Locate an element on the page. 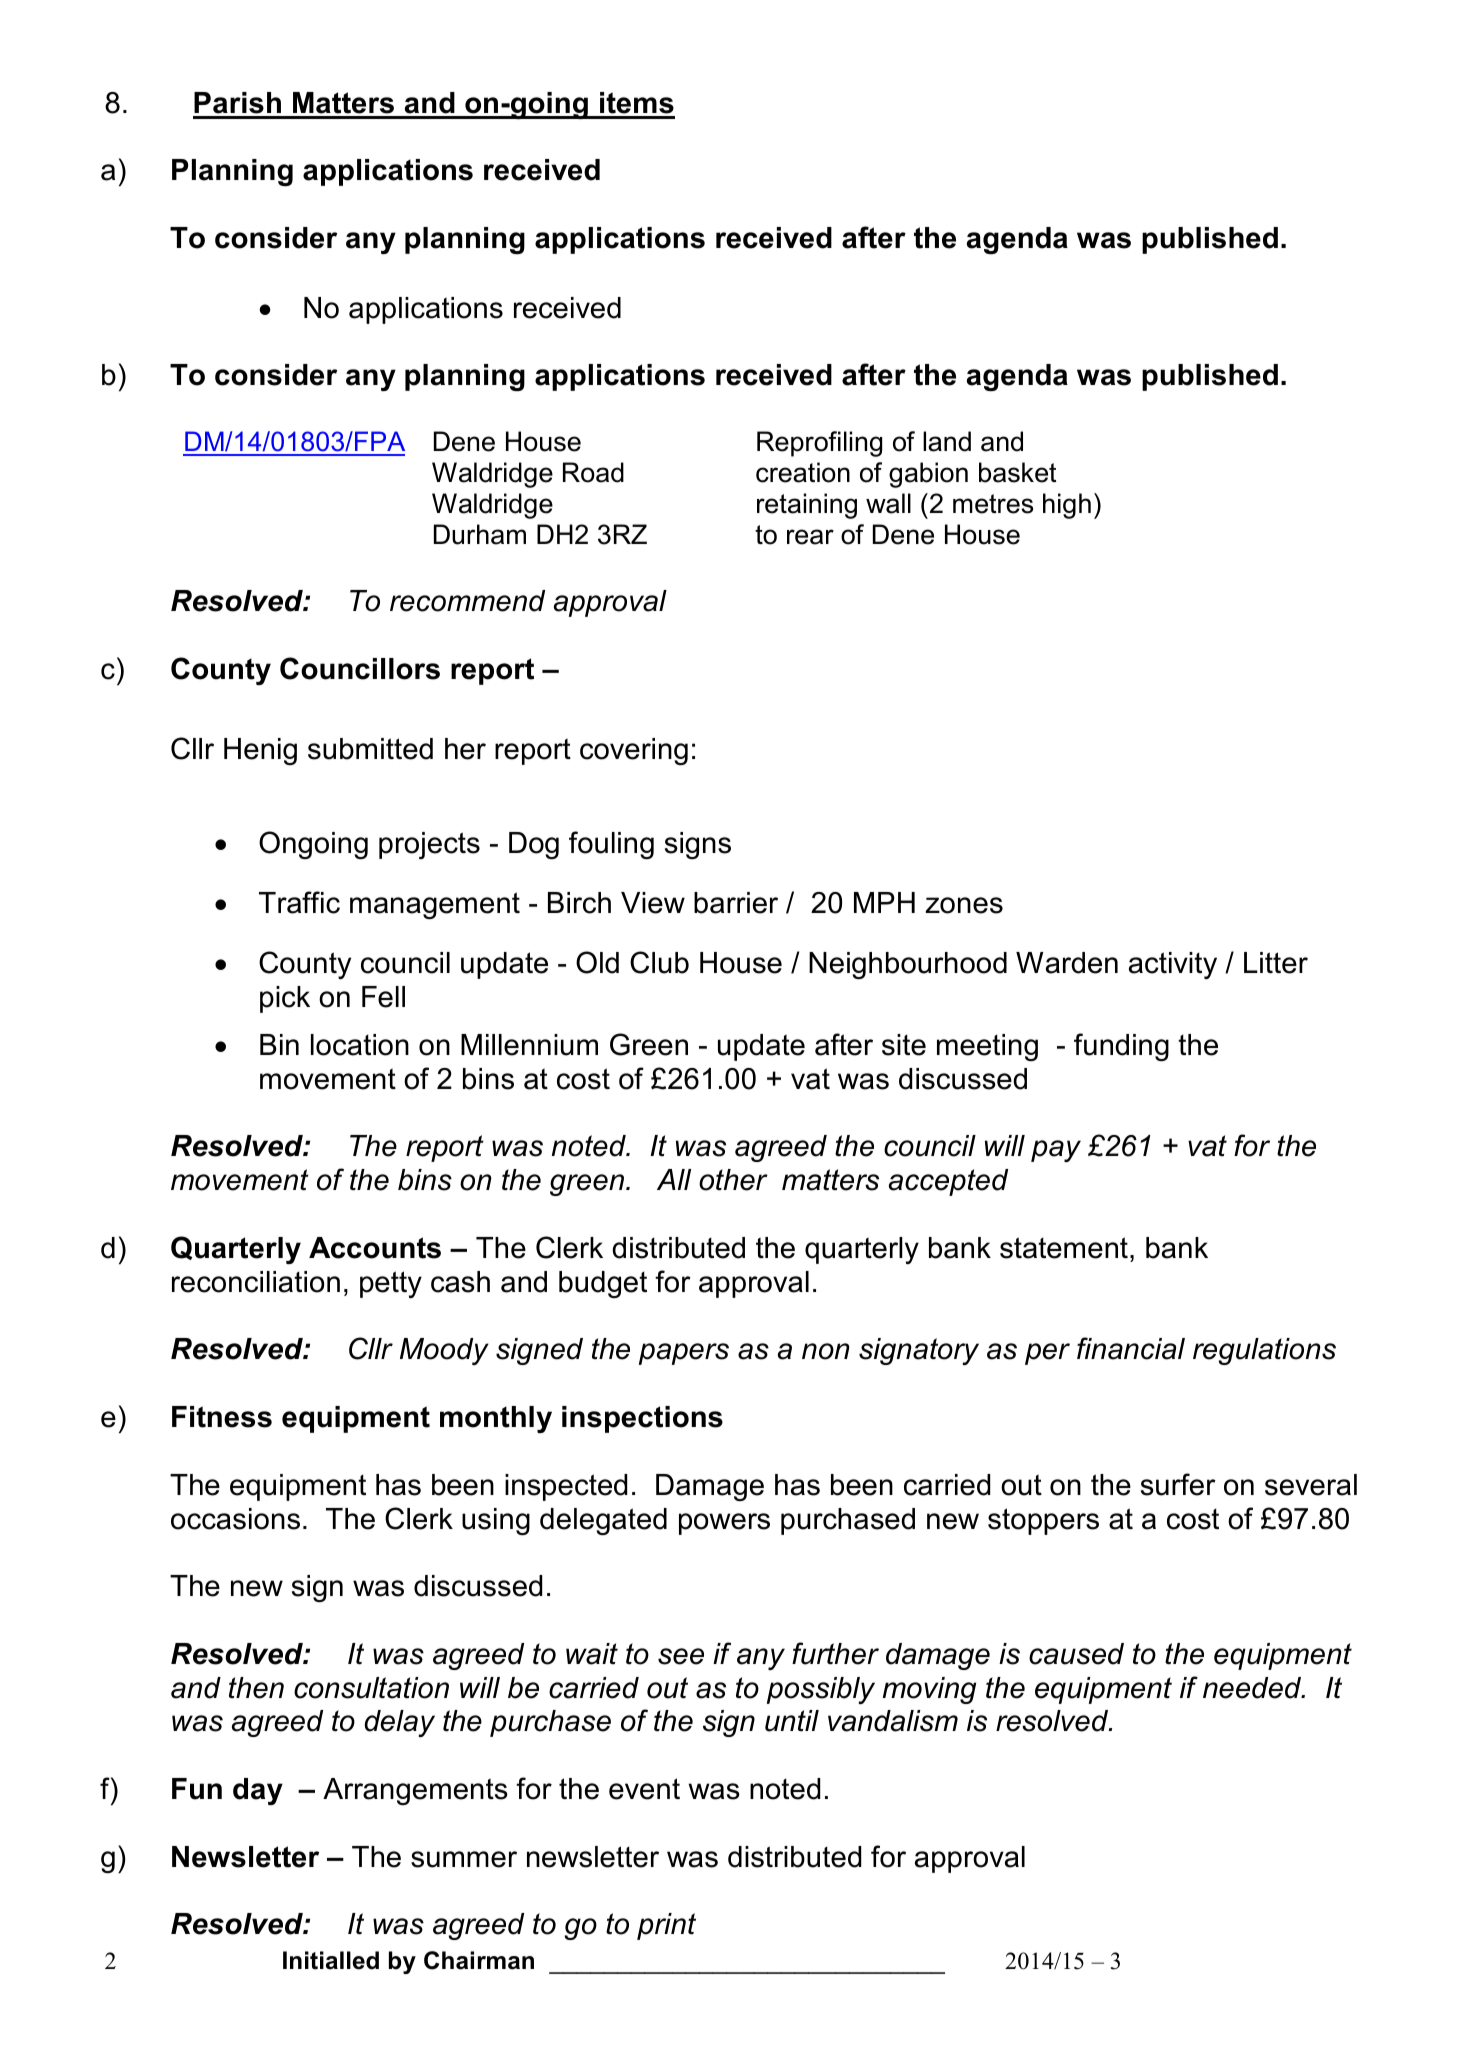 The image size is (1459, 2064). print is located at coordinates (666, 1926).
